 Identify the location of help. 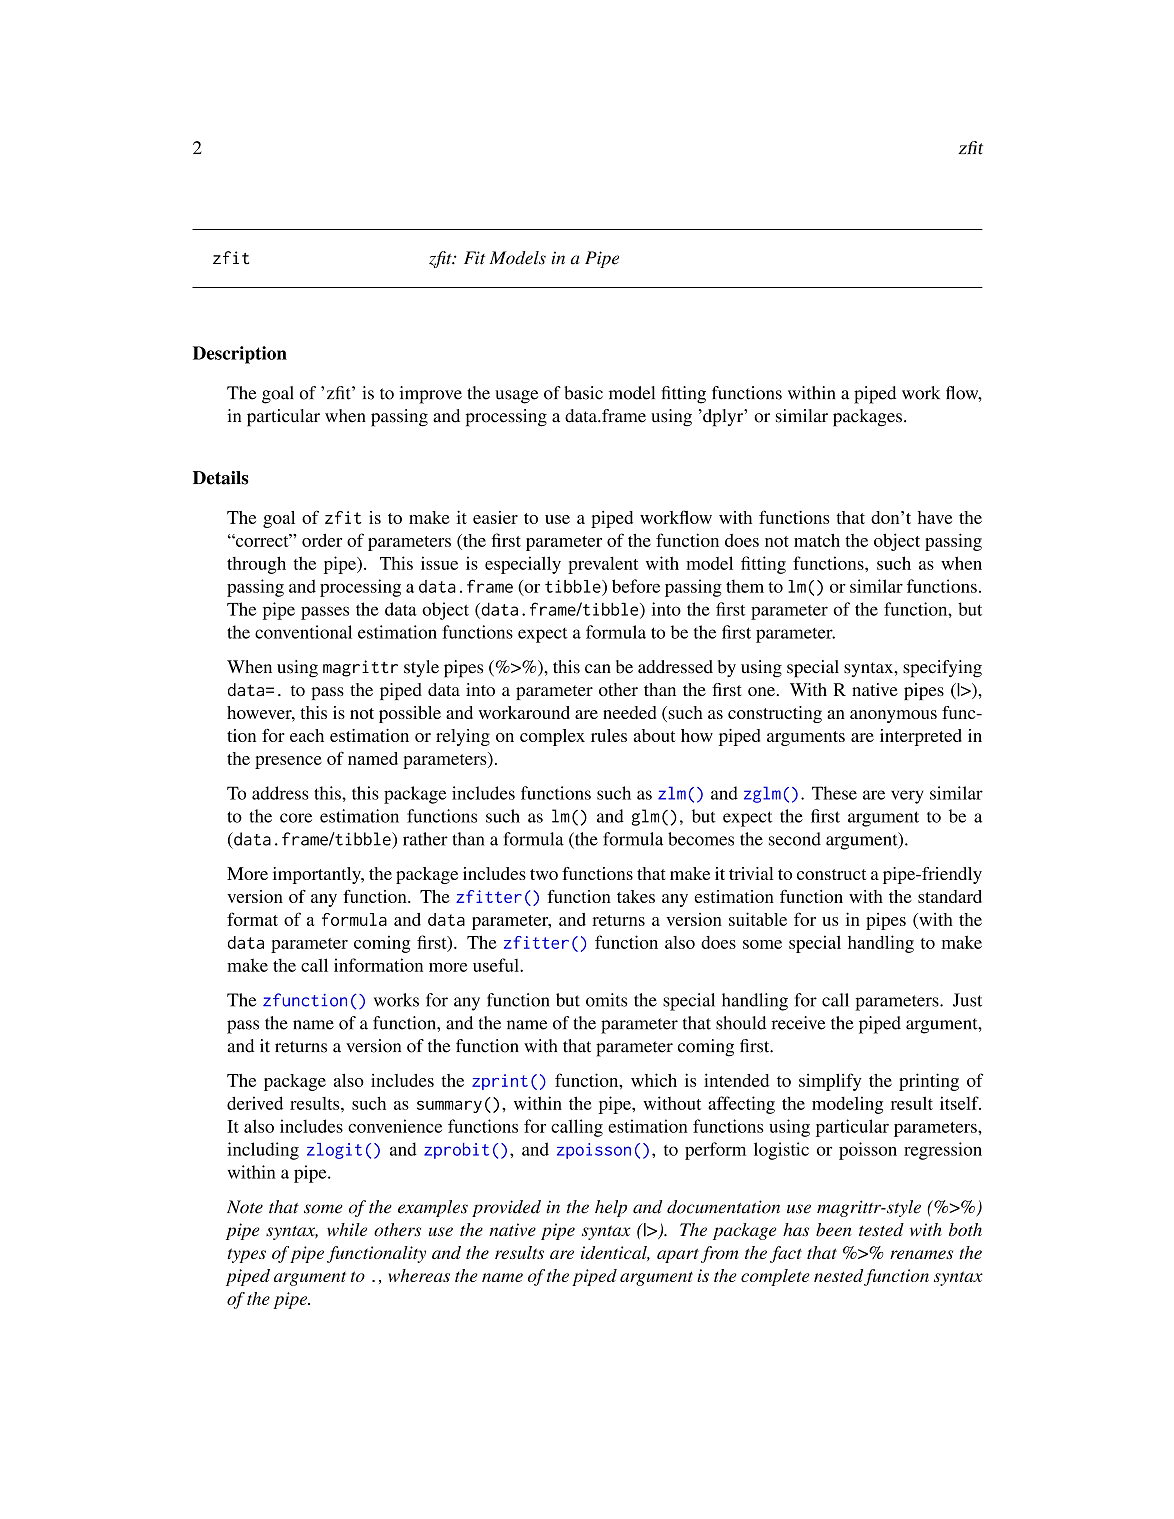
(611, 1208).
